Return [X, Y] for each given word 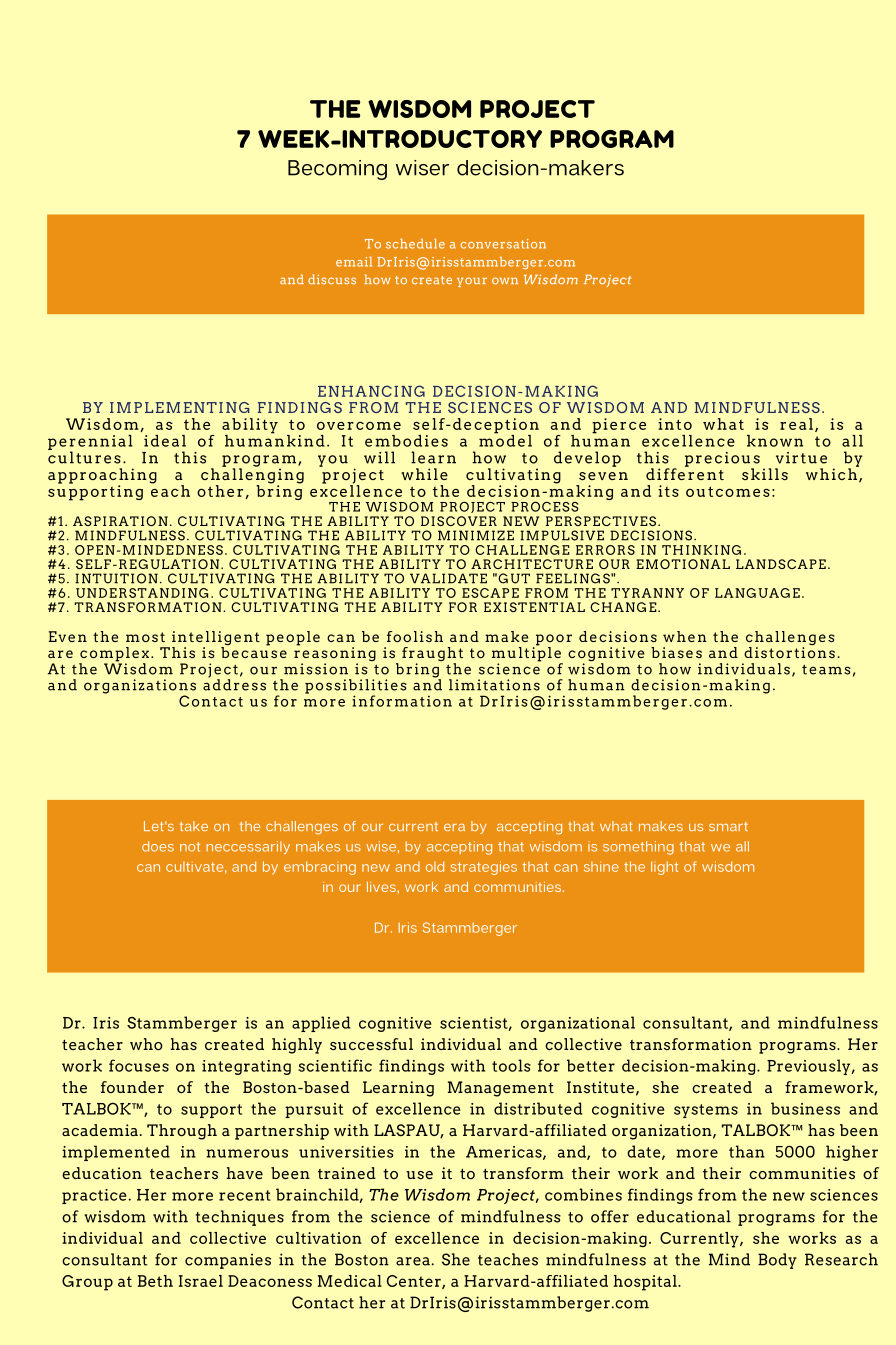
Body [777, 1261]
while [424, 474]
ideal [165, 441]
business [805, 1108]
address [234, 684]
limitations [494, 685]
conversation [503, 244]
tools [511, 1065]
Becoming [337, 170]
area [413, 1261]
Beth [155, 1281]
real [796, 424]
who [146, 1044]
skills [765, 474]
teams [826, 670]
